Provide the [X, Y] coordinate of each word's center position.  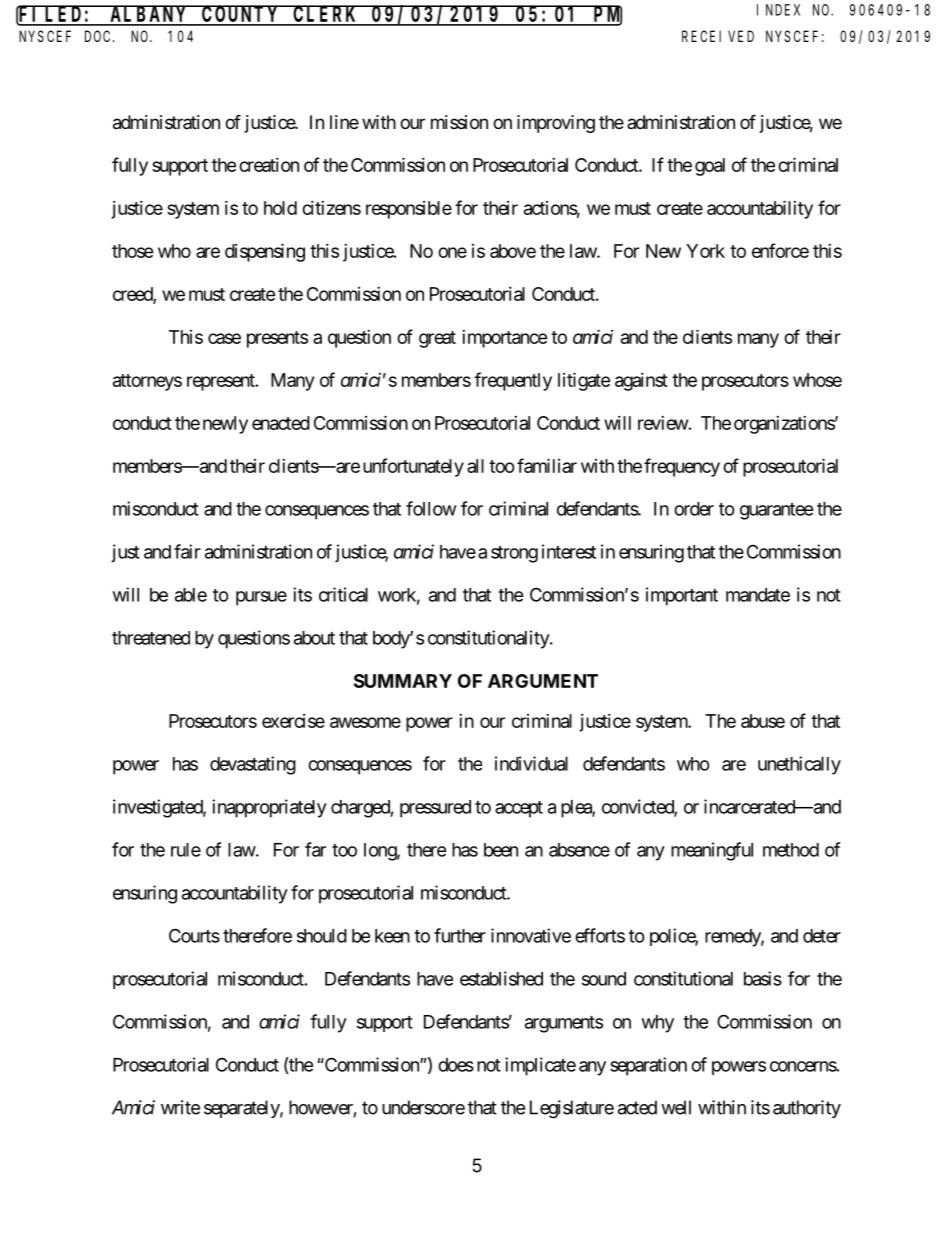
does [456, 1065]
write [180, 1107]
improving [556, 124]
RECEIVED [718, 36]
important [682, 596]
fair [187, 551]
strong [514, 554]
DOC [99, 36]
